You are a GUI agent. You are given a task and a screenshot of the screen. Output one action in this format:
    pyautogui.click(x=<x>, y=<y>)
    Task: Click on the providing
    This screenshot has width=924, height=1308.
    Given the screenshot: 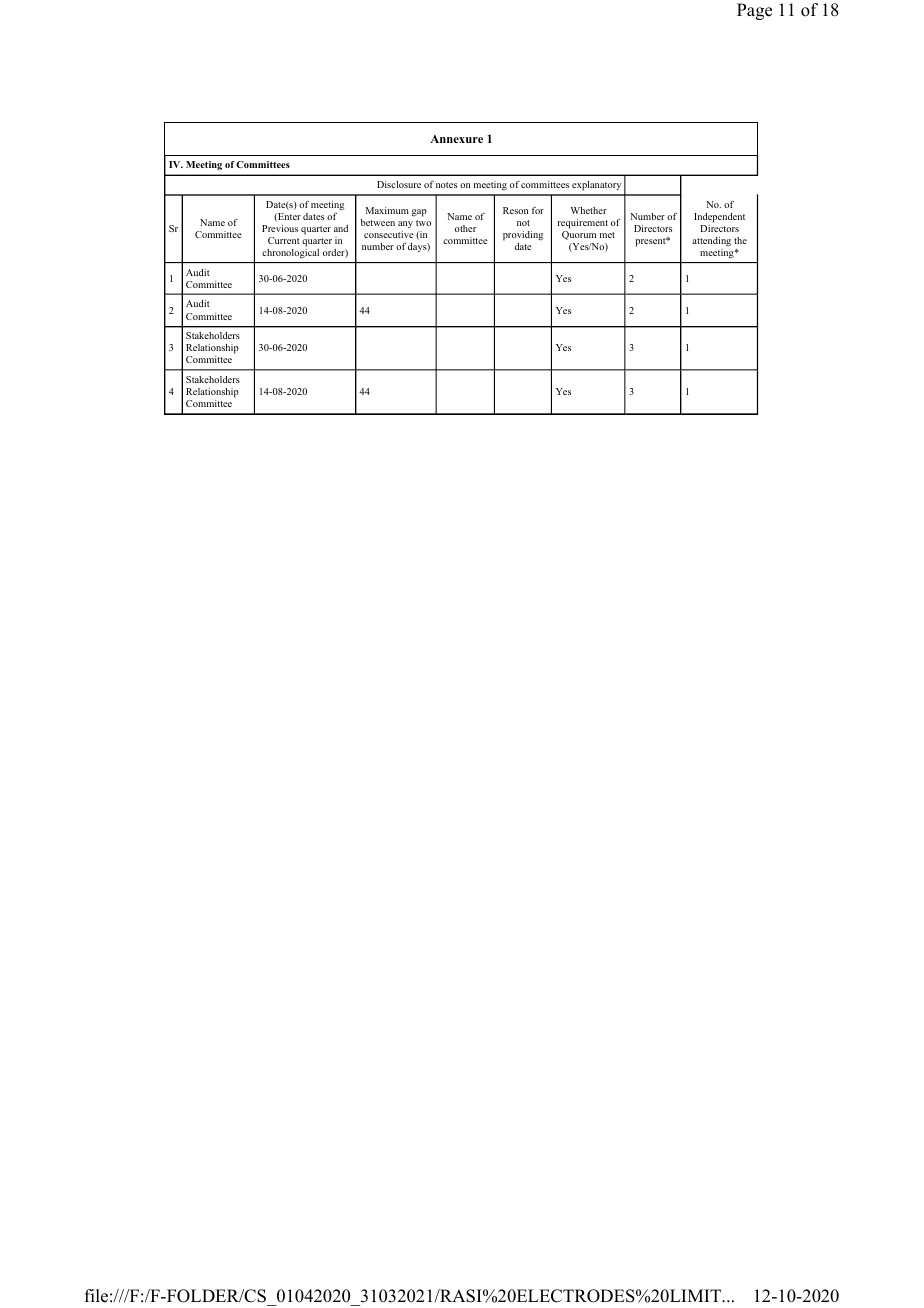 What is the action you would take?
    pyautogui.click(x=523, y=236)
